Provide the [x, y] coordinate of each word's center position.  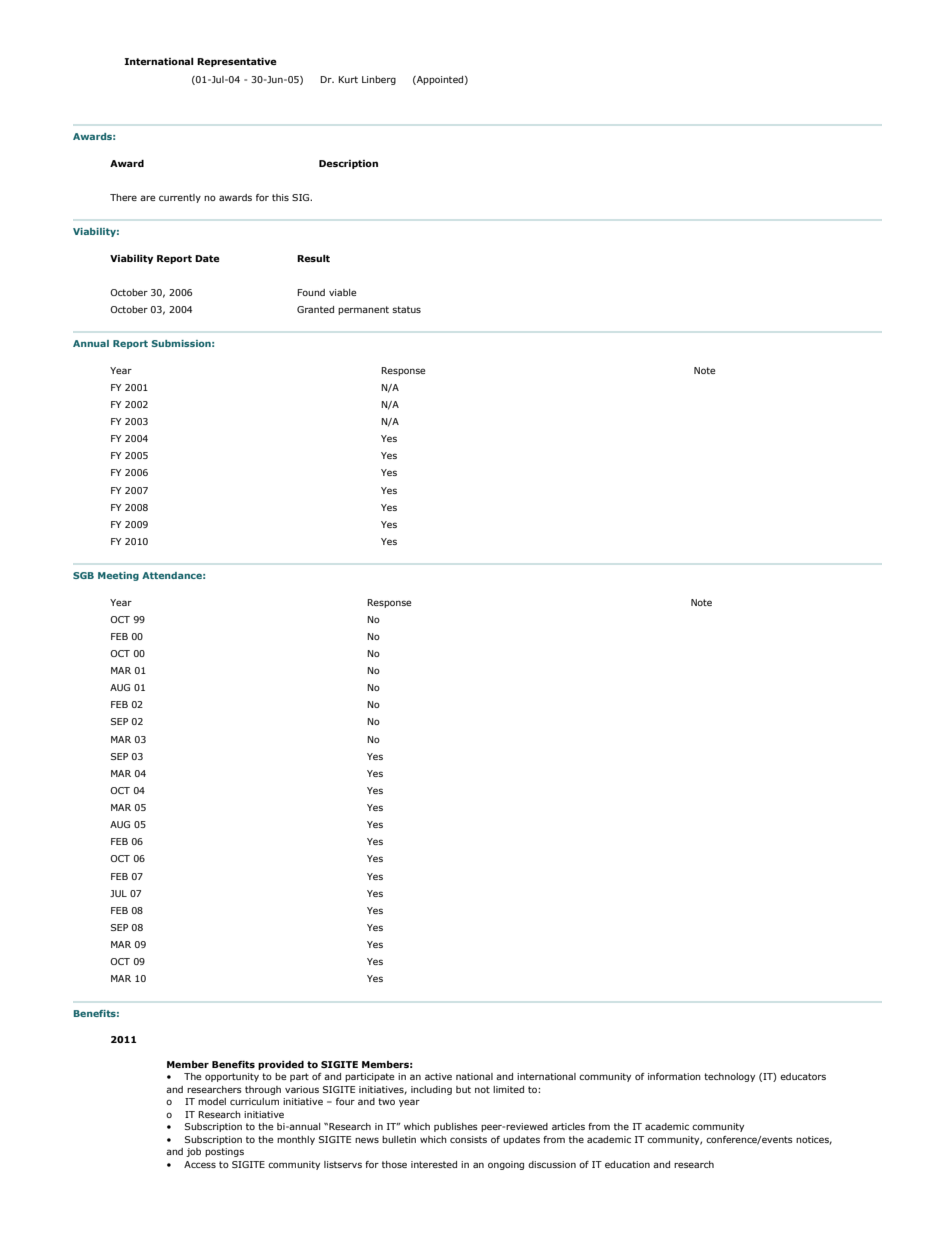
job [193, 1152]
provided [281, 1065]
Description [348, 164]
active [438, 1076]
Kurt [348, 79]
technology [729, 1077]
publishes [456, 1127]
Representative [237, 62]
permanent [363, 310]
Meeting [118, 576]
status [406, 309]
